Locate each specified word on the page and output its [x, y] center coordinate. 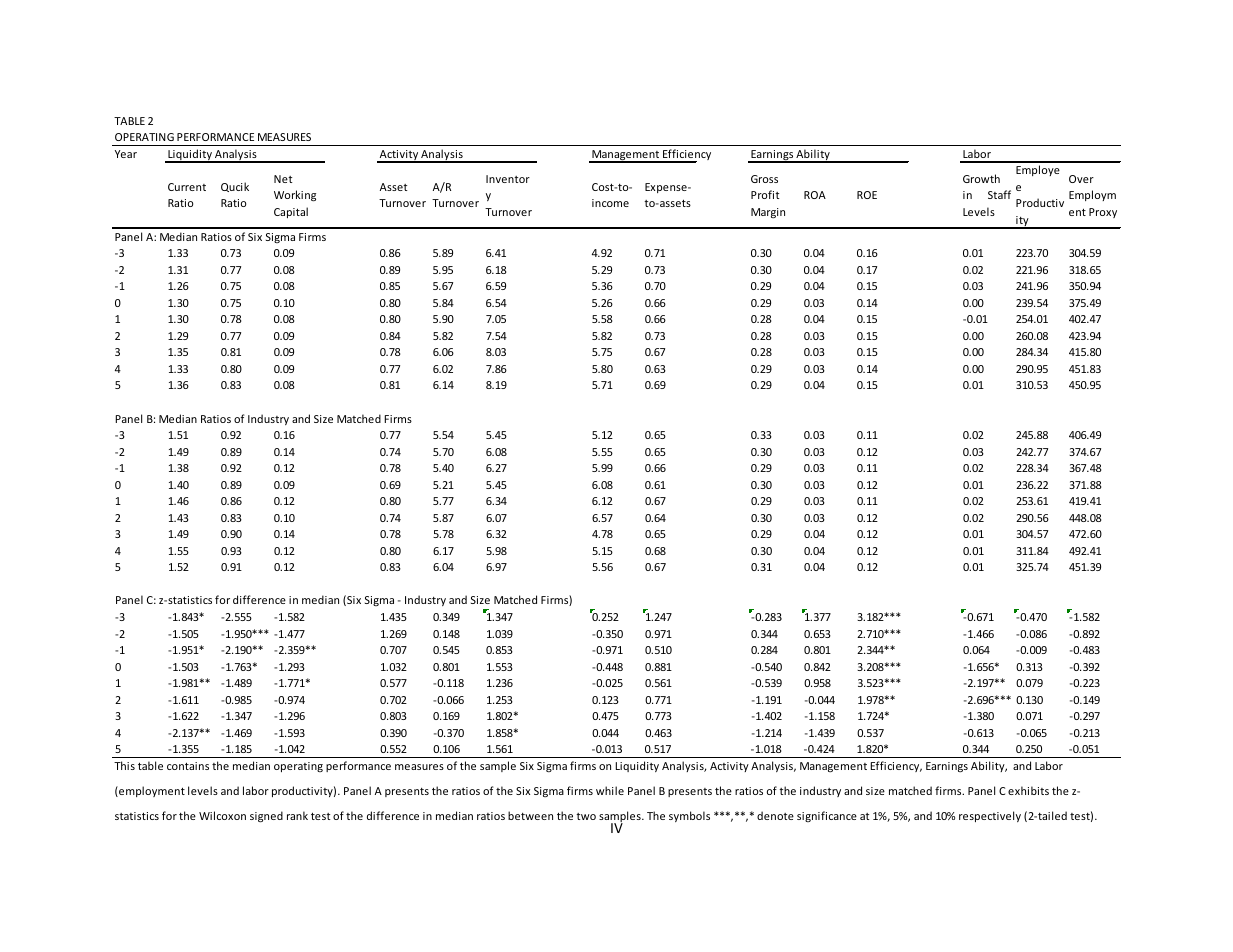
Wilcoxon [222, 815]
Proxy [1103, 213]
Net [283, 179]
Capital [291, 212]
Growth [981, 178]
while [610, 790]
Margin [768, 213]
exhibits [1028, 790]
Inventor [508, 179]
